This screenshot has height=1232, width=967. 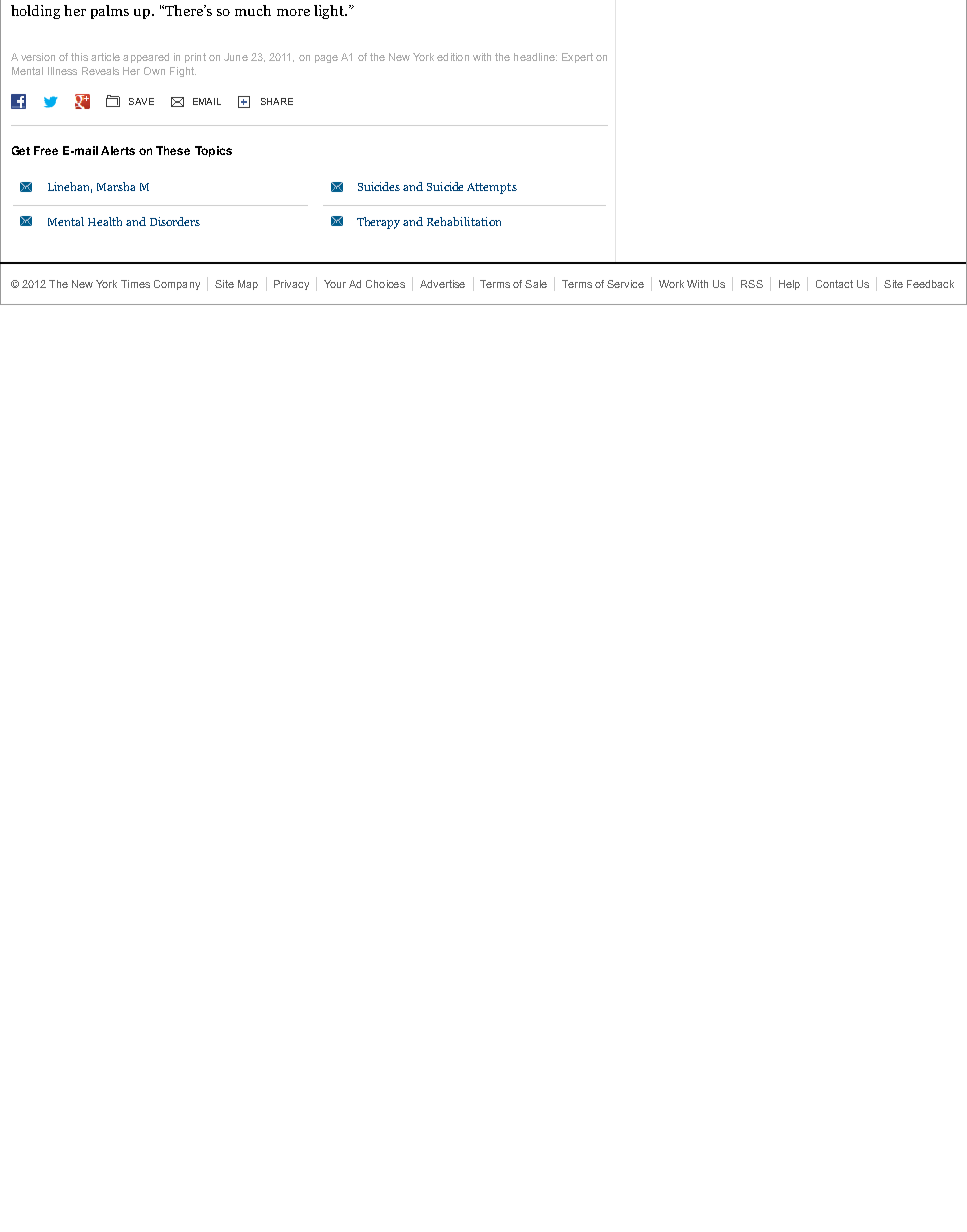 I want to click on palms, so click(x=110, y=12).
